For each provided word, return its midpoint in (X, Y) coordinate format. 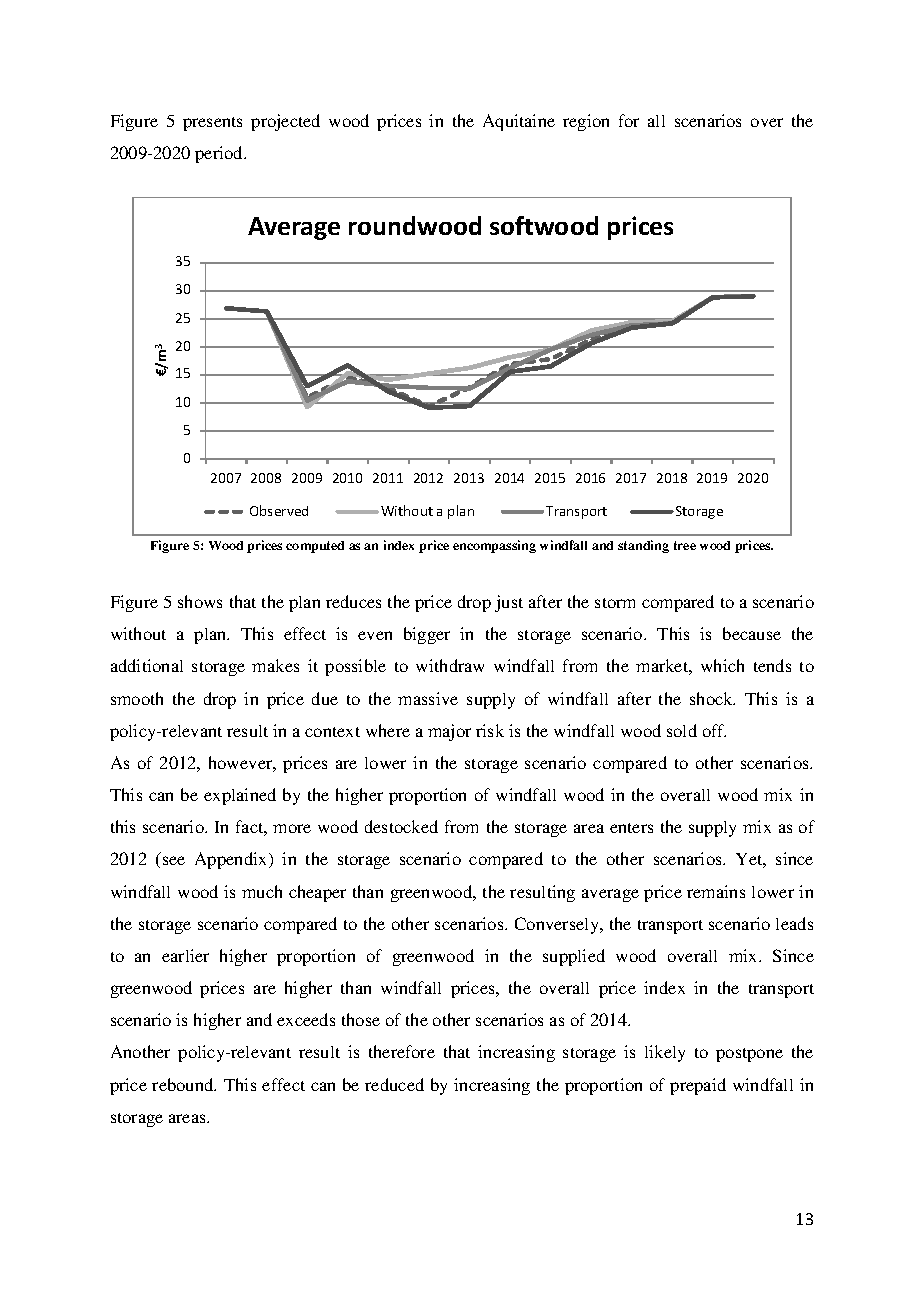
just (509, 603)
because (752, 633)
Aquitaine (519, 122)
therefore (402, 1051)
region (586, 122)
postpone (749, 1055)
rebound (184, 1084)
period (220, 154)
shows (200, 601)
